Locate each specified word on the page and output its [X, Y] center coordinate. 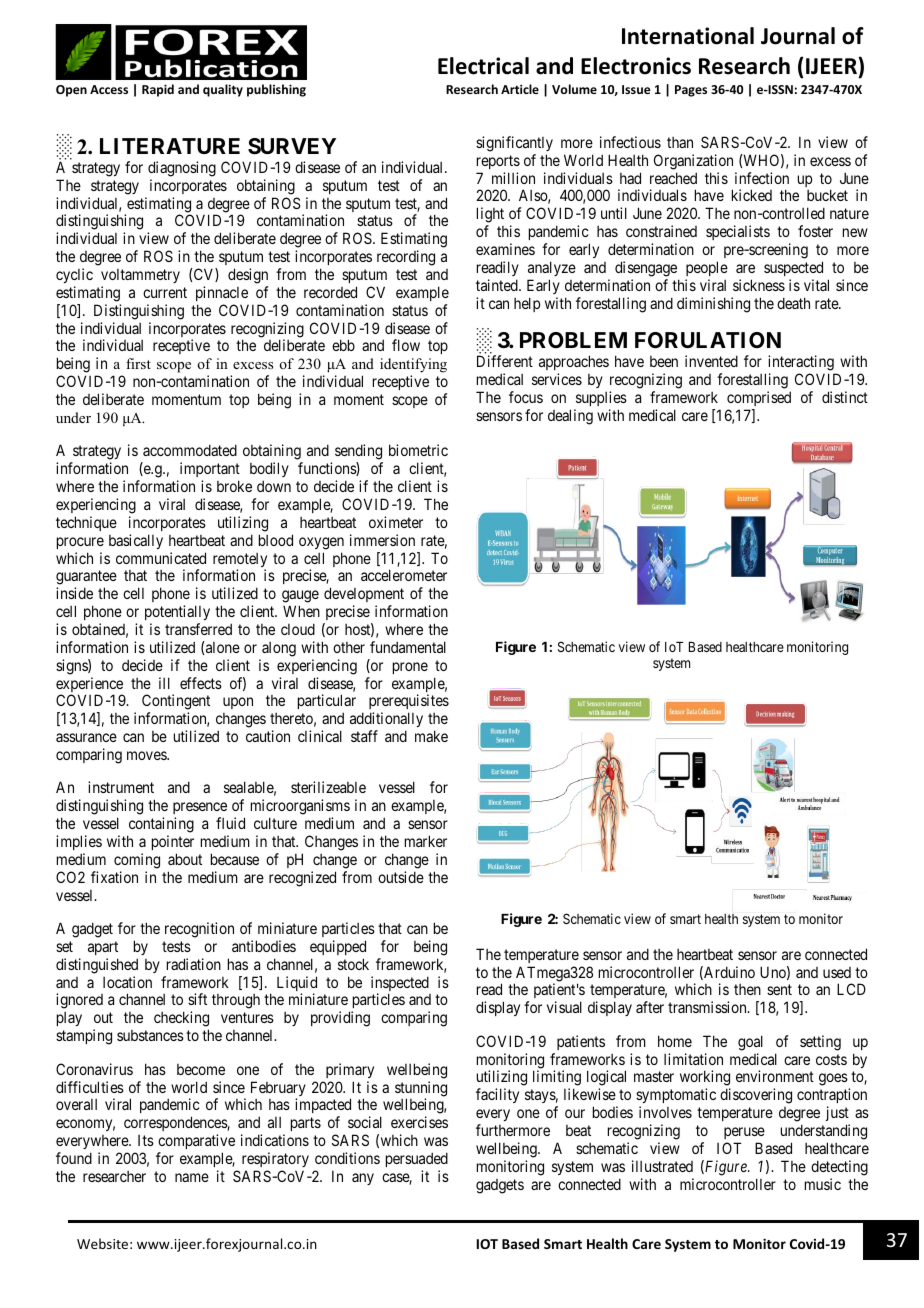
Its [146, 1140]
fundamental [408, 647]
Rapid [158, 90]
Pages [691, 91]
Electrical [483, 66]
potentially [177, 612]
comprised [759, 398]
